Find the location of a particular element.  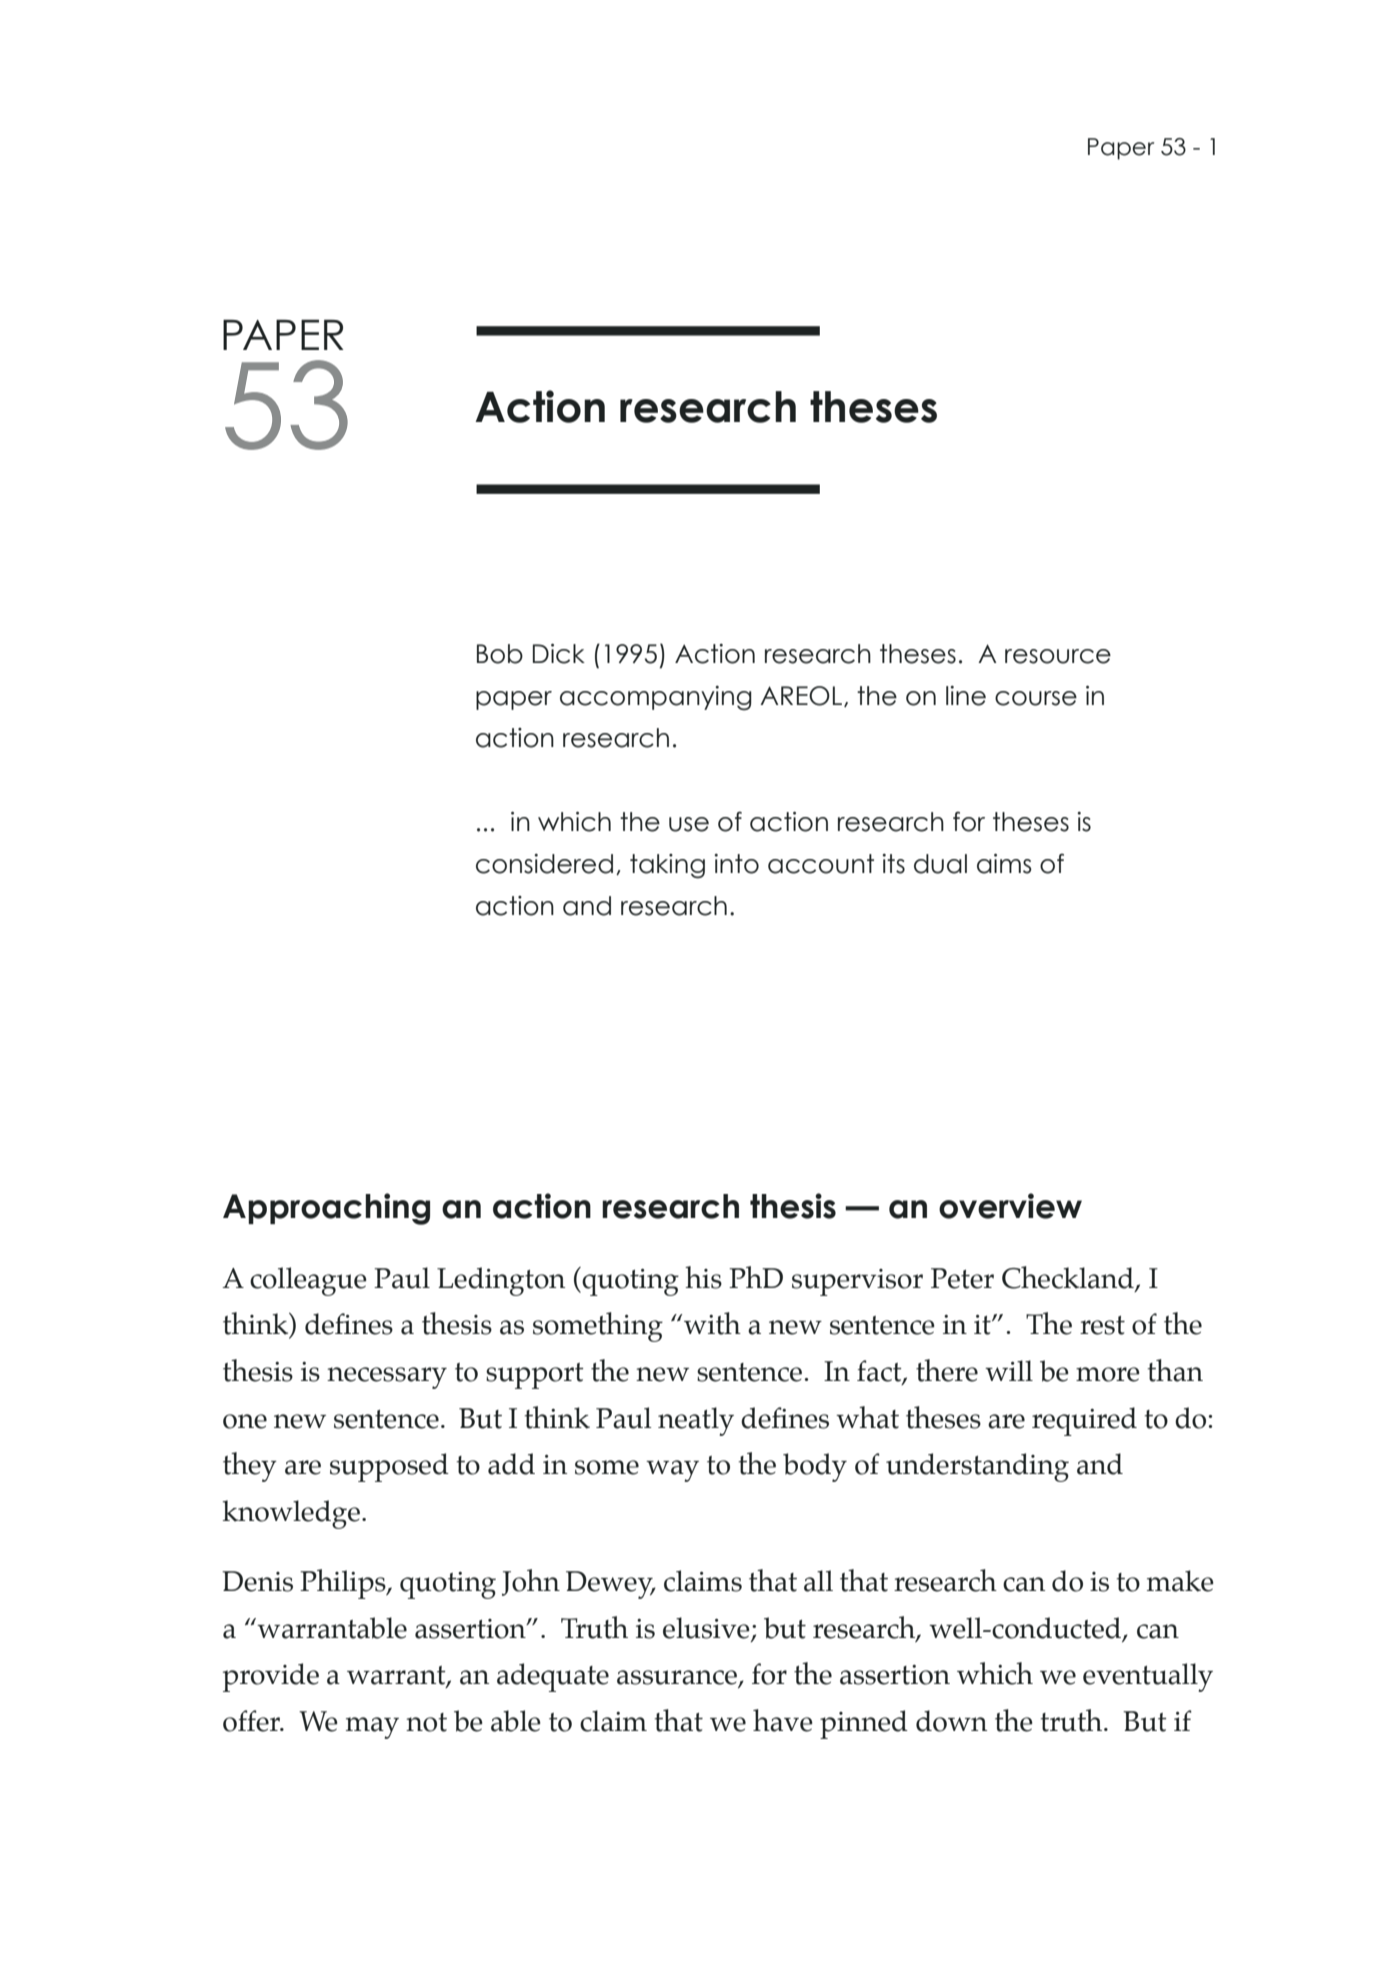

Approaching is located at coordinates (326, 1209).
